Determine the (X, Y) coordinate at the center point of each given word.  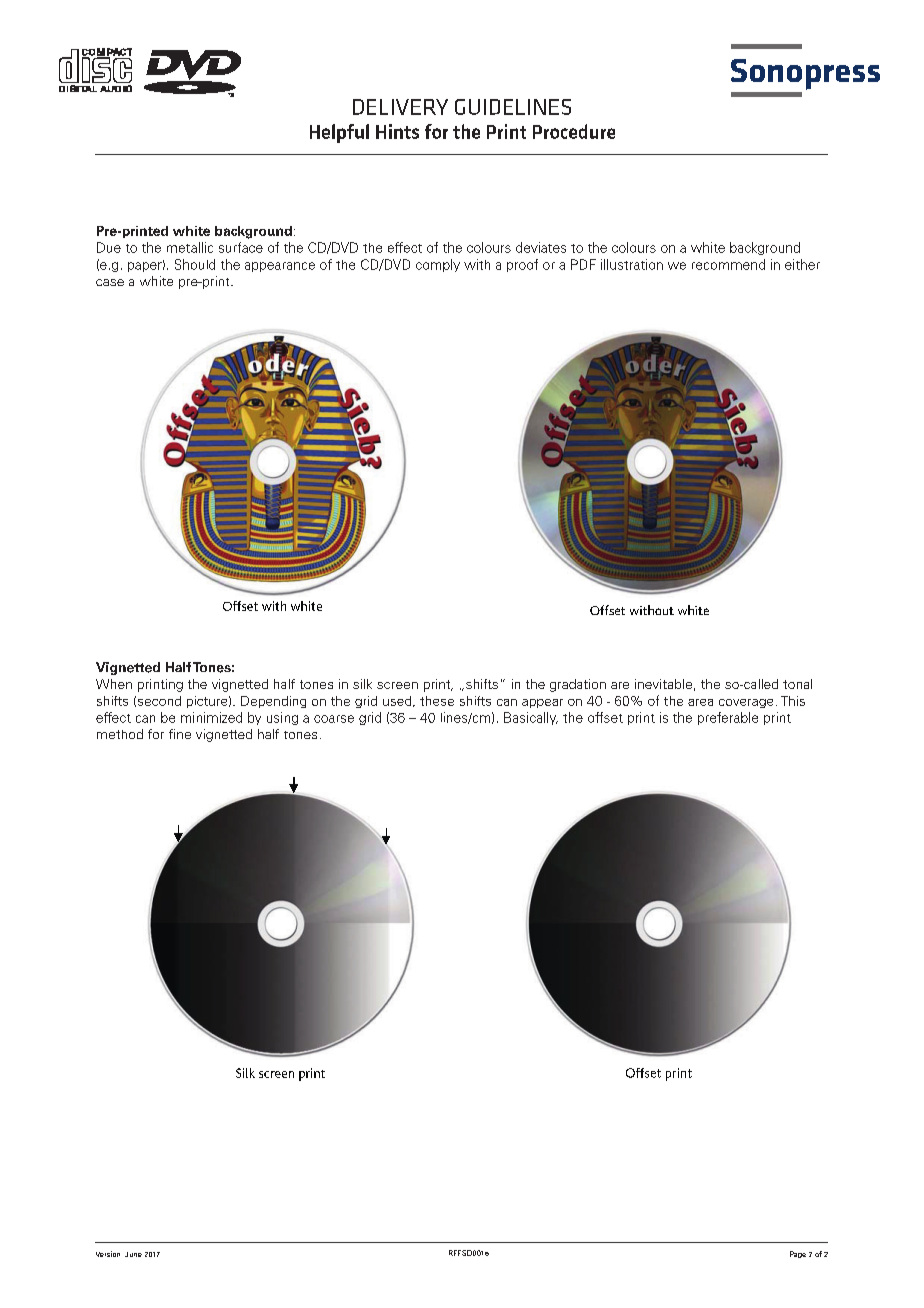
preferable (728, 718)
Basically (531, 718)
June (133, 1254)
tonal (797, 684)
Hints (397, 131)
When (114, 684)
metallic (190, 247)
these (437, 701)
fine (180, 734)
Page (798, 1254)
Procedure (574, 131)
